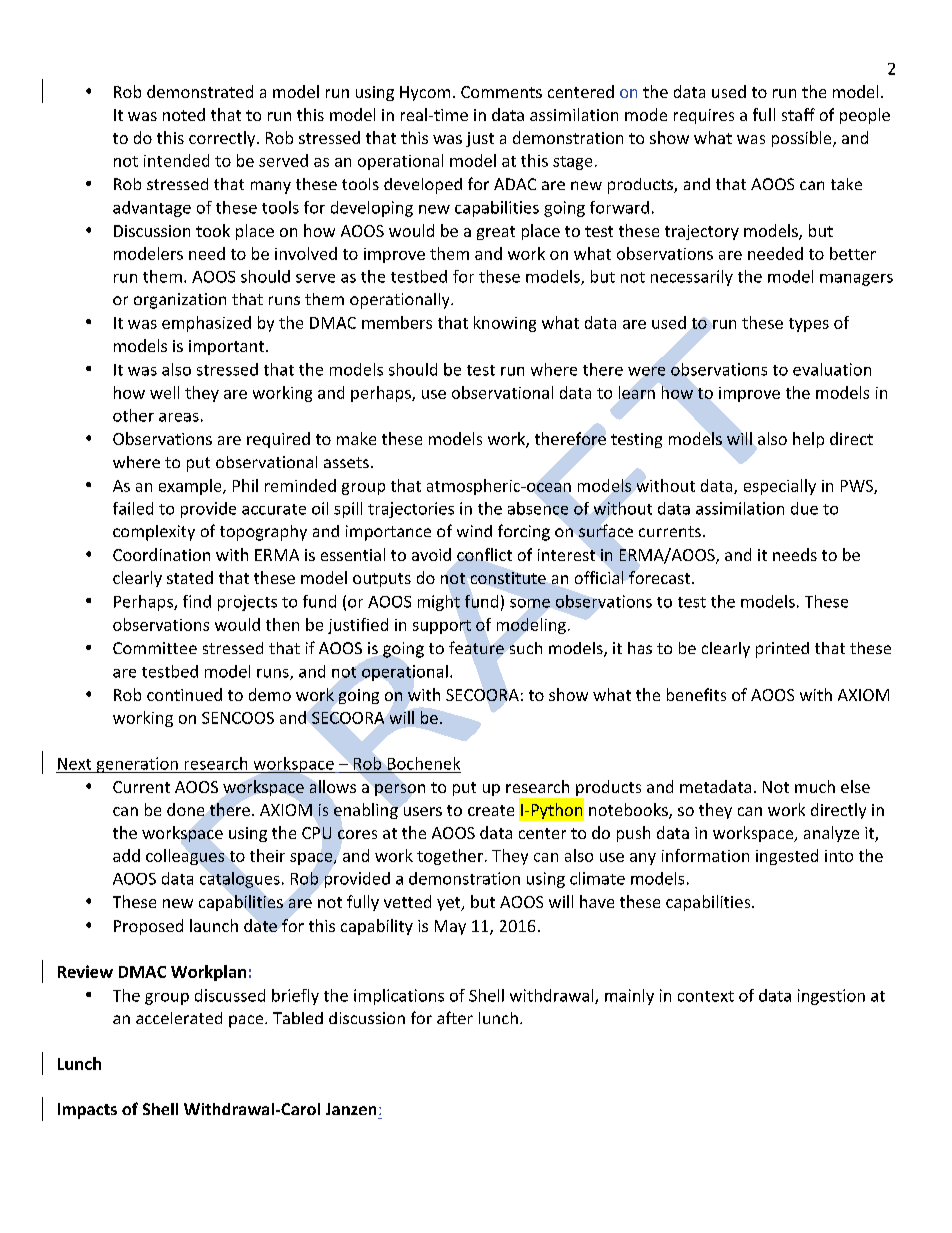 This screenshot has height=1233, width=952. What do you see at coordinates (815, 786) in the screenshot?
I see `much` at bounding box center [815, 786].
